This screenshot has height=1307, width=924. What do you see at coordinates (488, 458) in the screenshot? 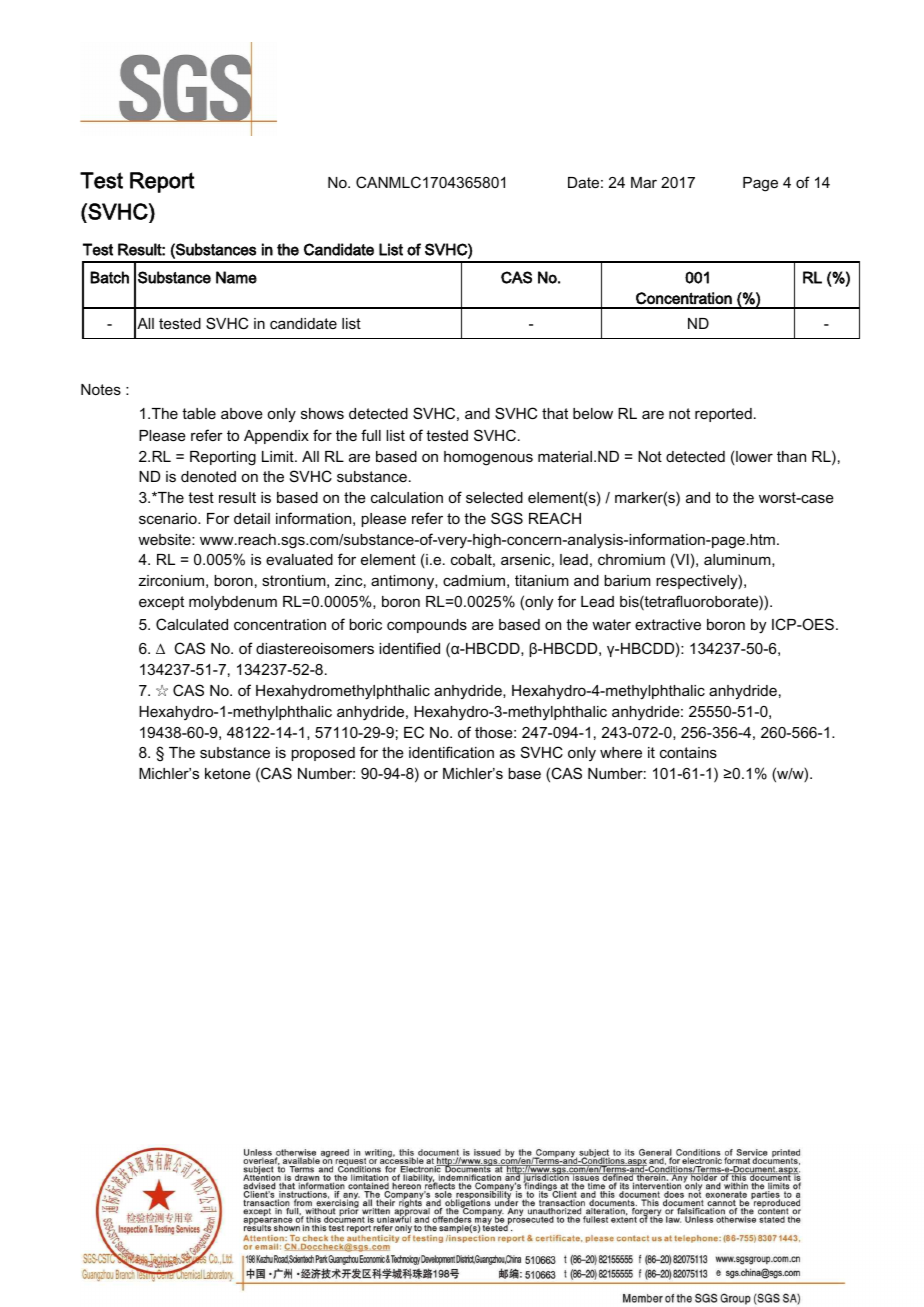
I see `homogenous` at bounding box center [488, 458].
